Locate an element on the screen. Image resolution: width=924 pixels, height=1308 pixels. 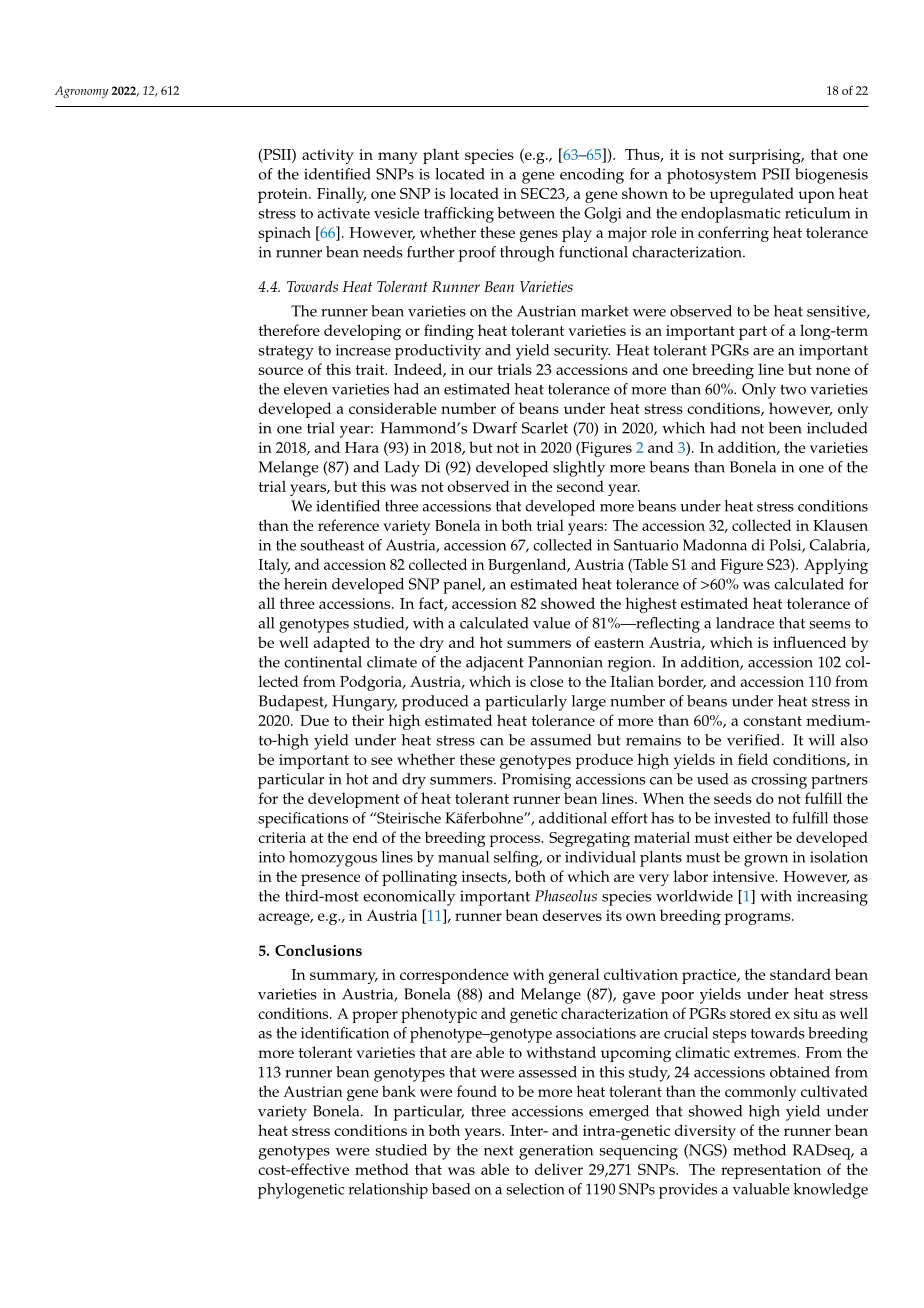
reference is located at coordinates (348, 525).
